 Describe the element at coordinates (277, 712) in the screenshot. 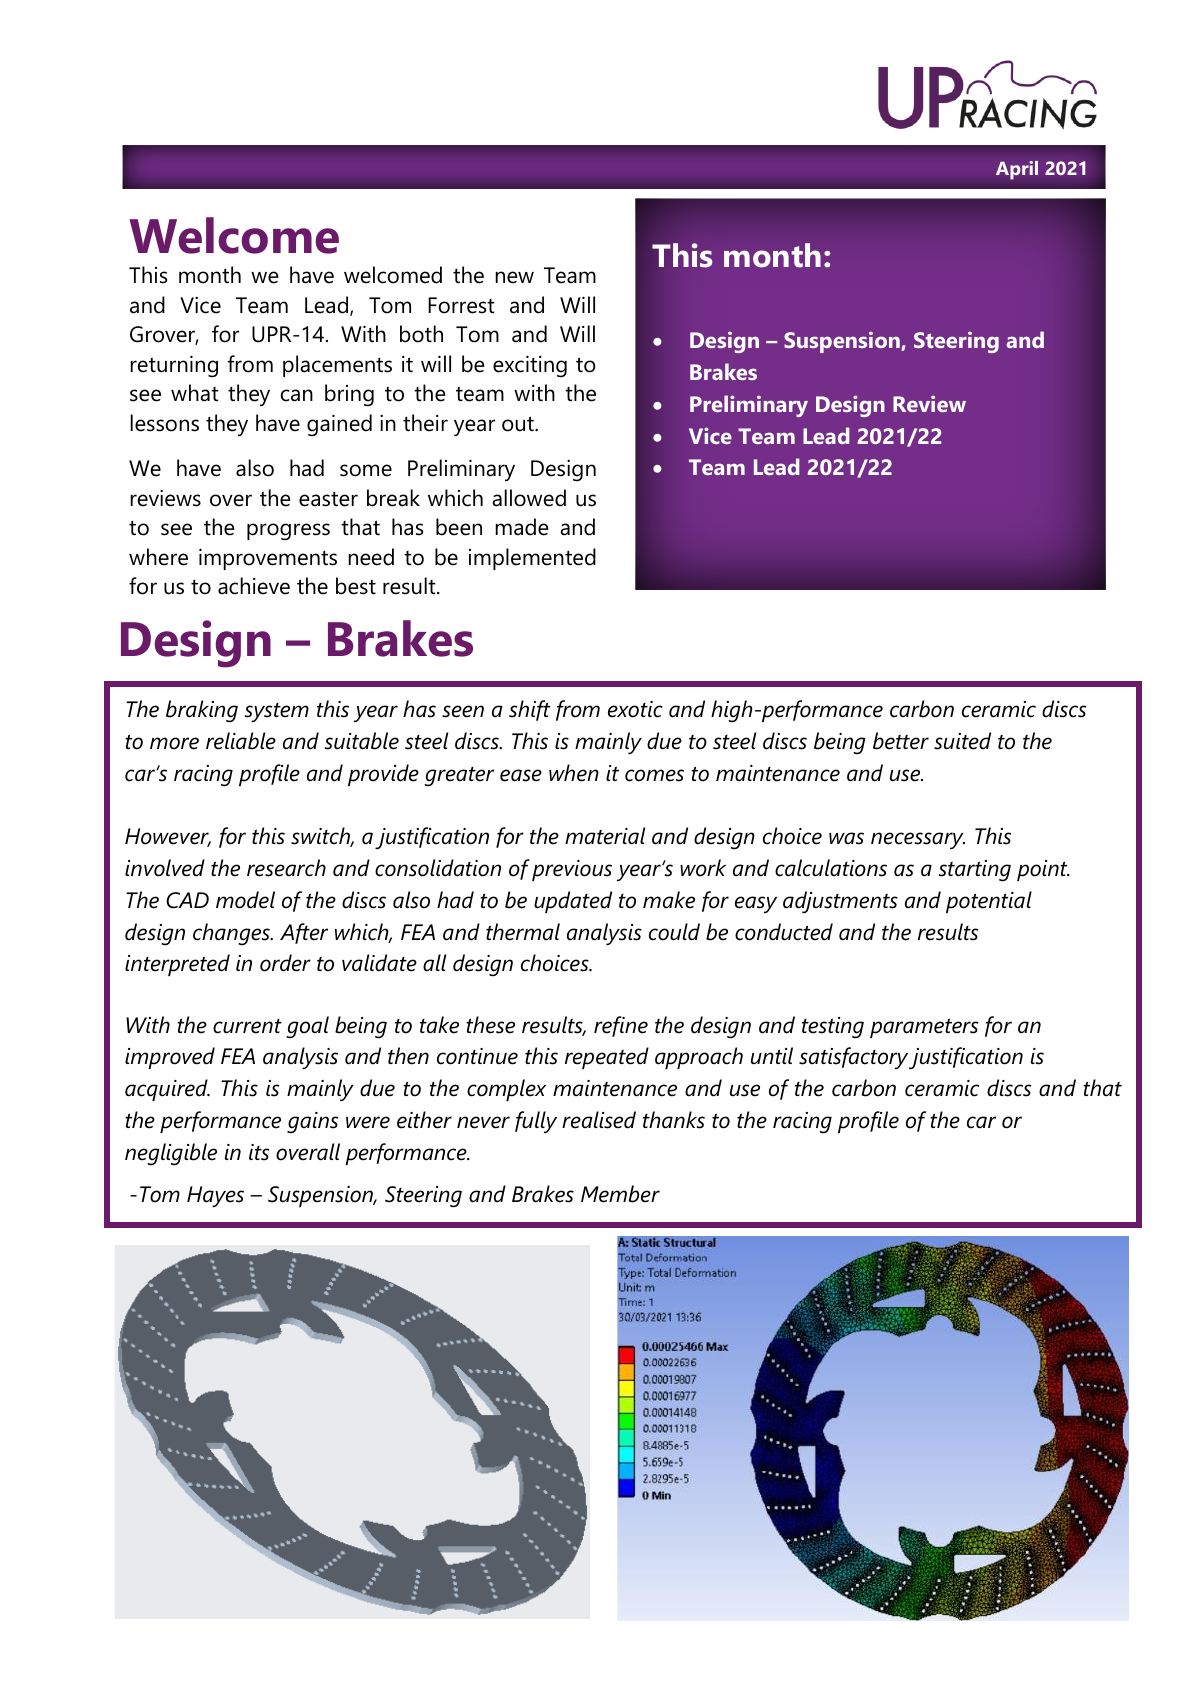

I see `system` at that location.
